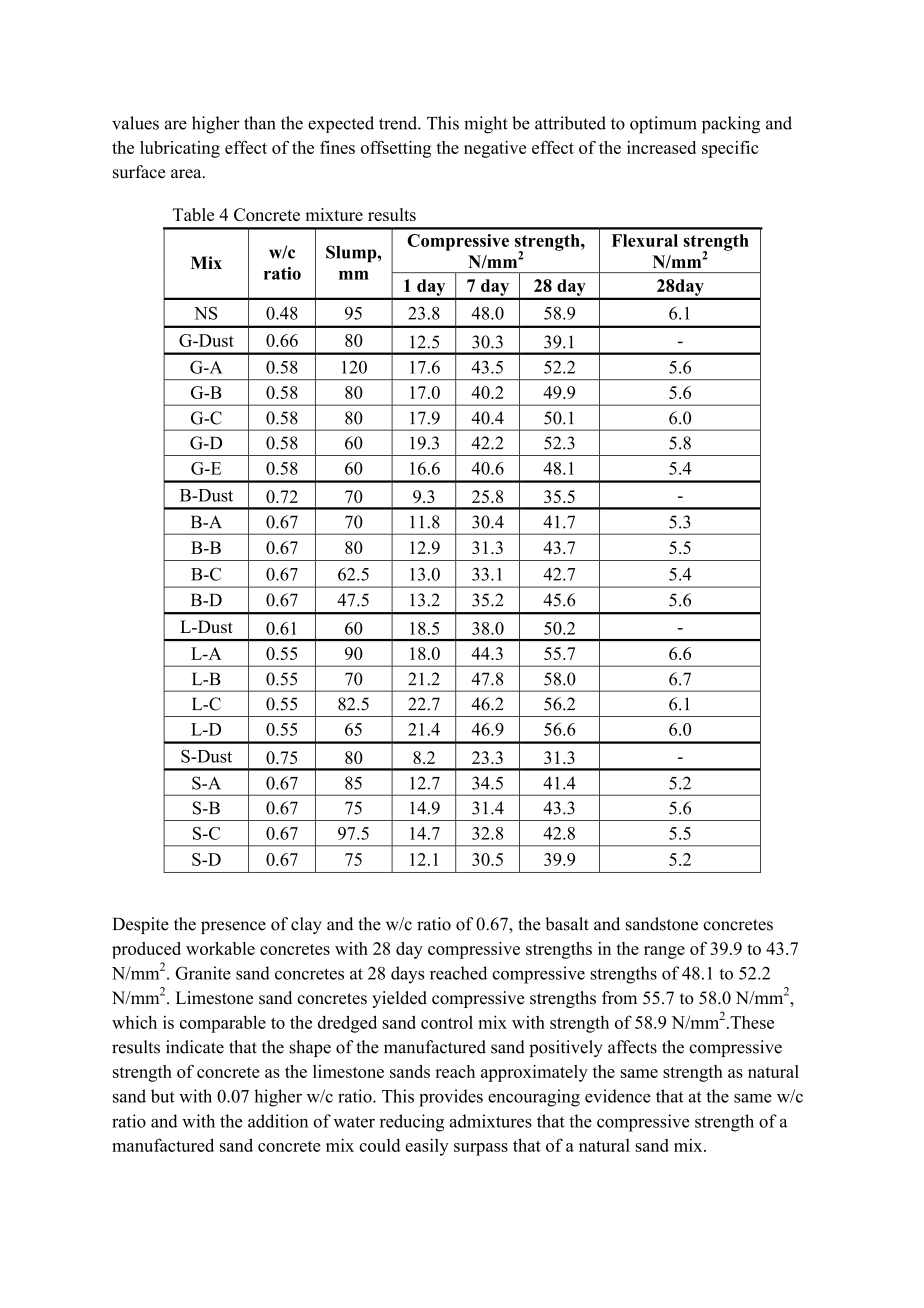 Image resolution: width=924 pixels, height=1308 pixels. Describe the element at coordinates (664, 952) in the screenshot. I see `range` at that location.
